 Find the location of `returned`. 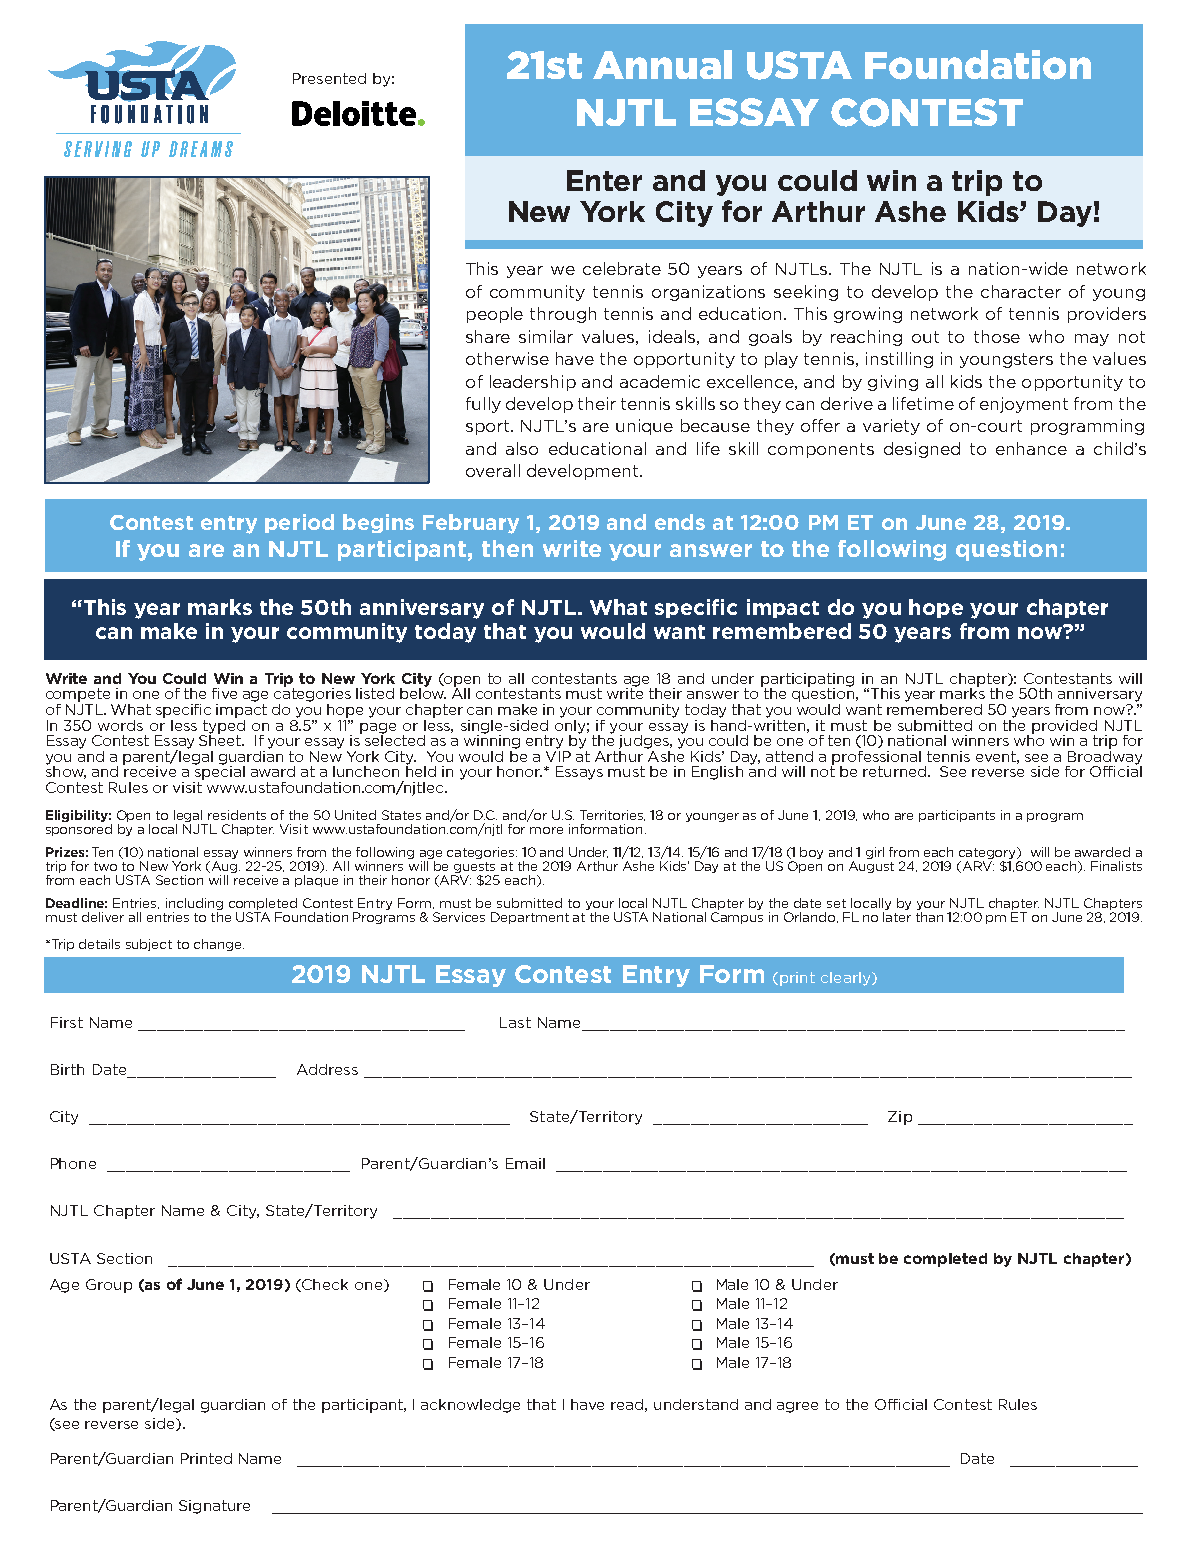

returned is located at coordinates (896, 771).
